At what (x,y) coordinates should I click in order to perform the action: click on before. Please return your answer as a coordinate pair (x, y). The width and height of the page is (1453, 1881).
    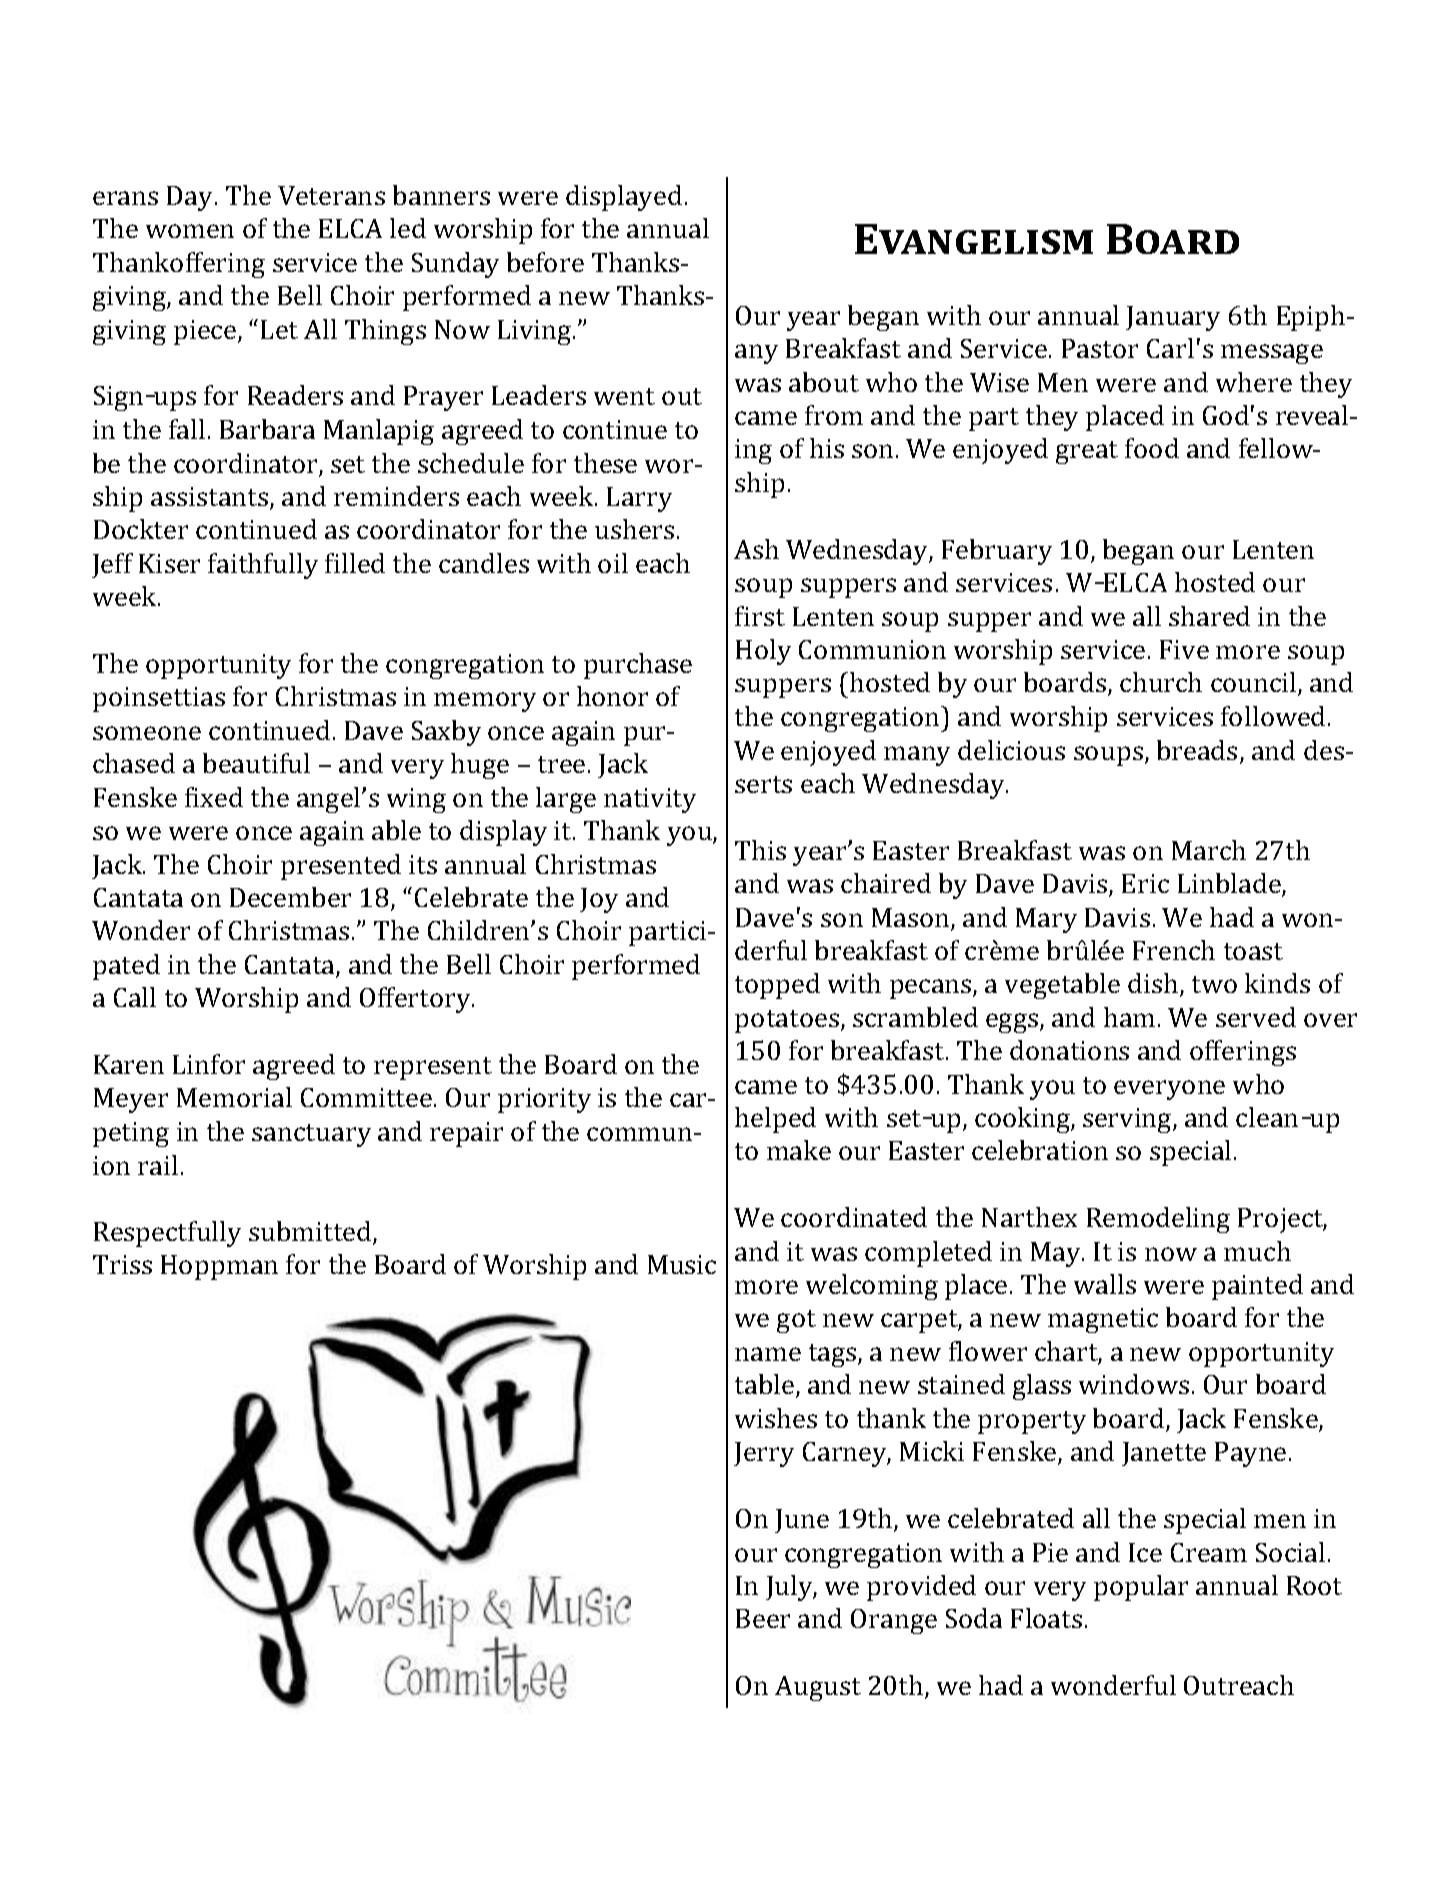
    Looking at the image, I should click on (545, 262).
